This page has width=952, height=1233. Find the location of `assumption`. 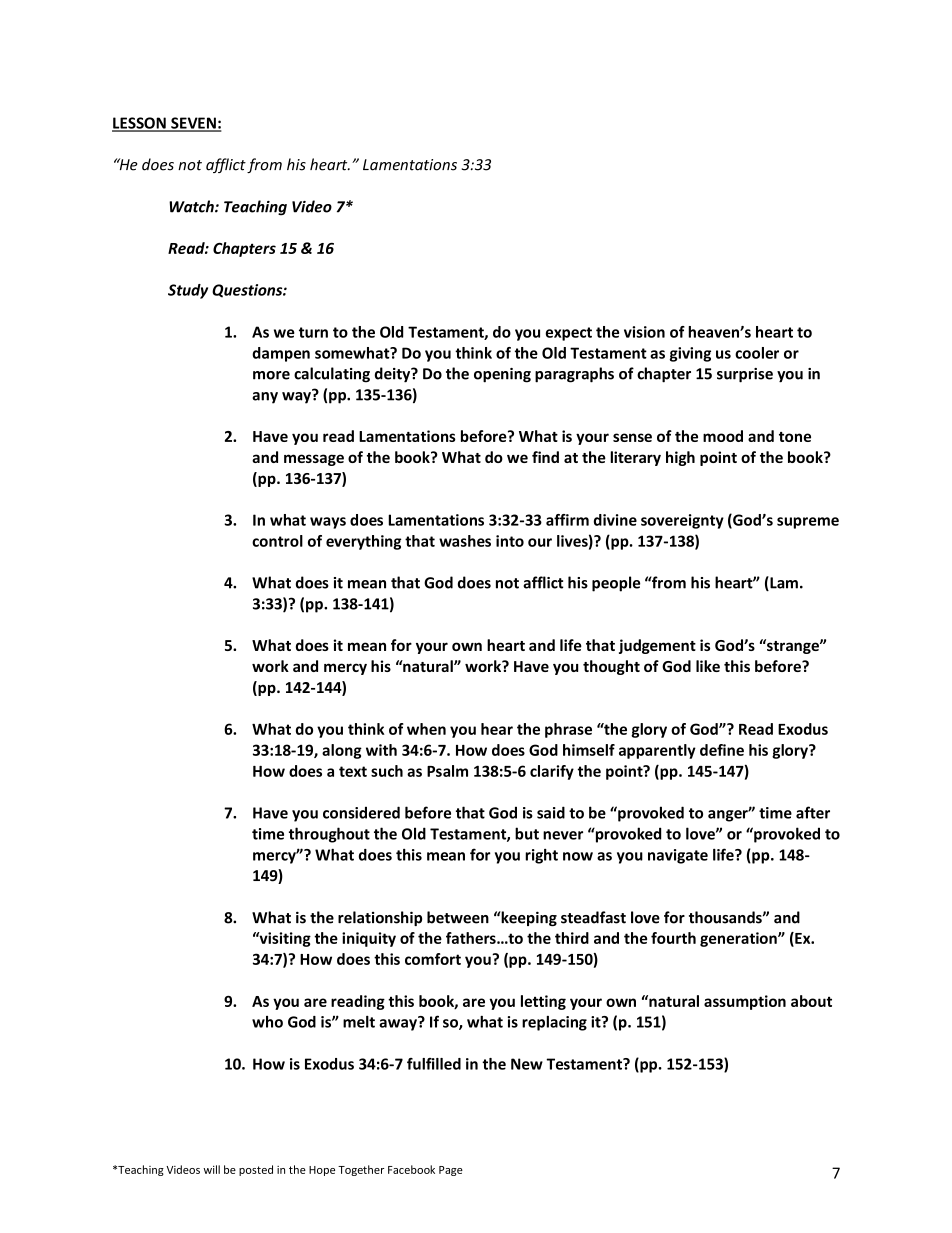

assumption is located at coordinates (745, 1002).
